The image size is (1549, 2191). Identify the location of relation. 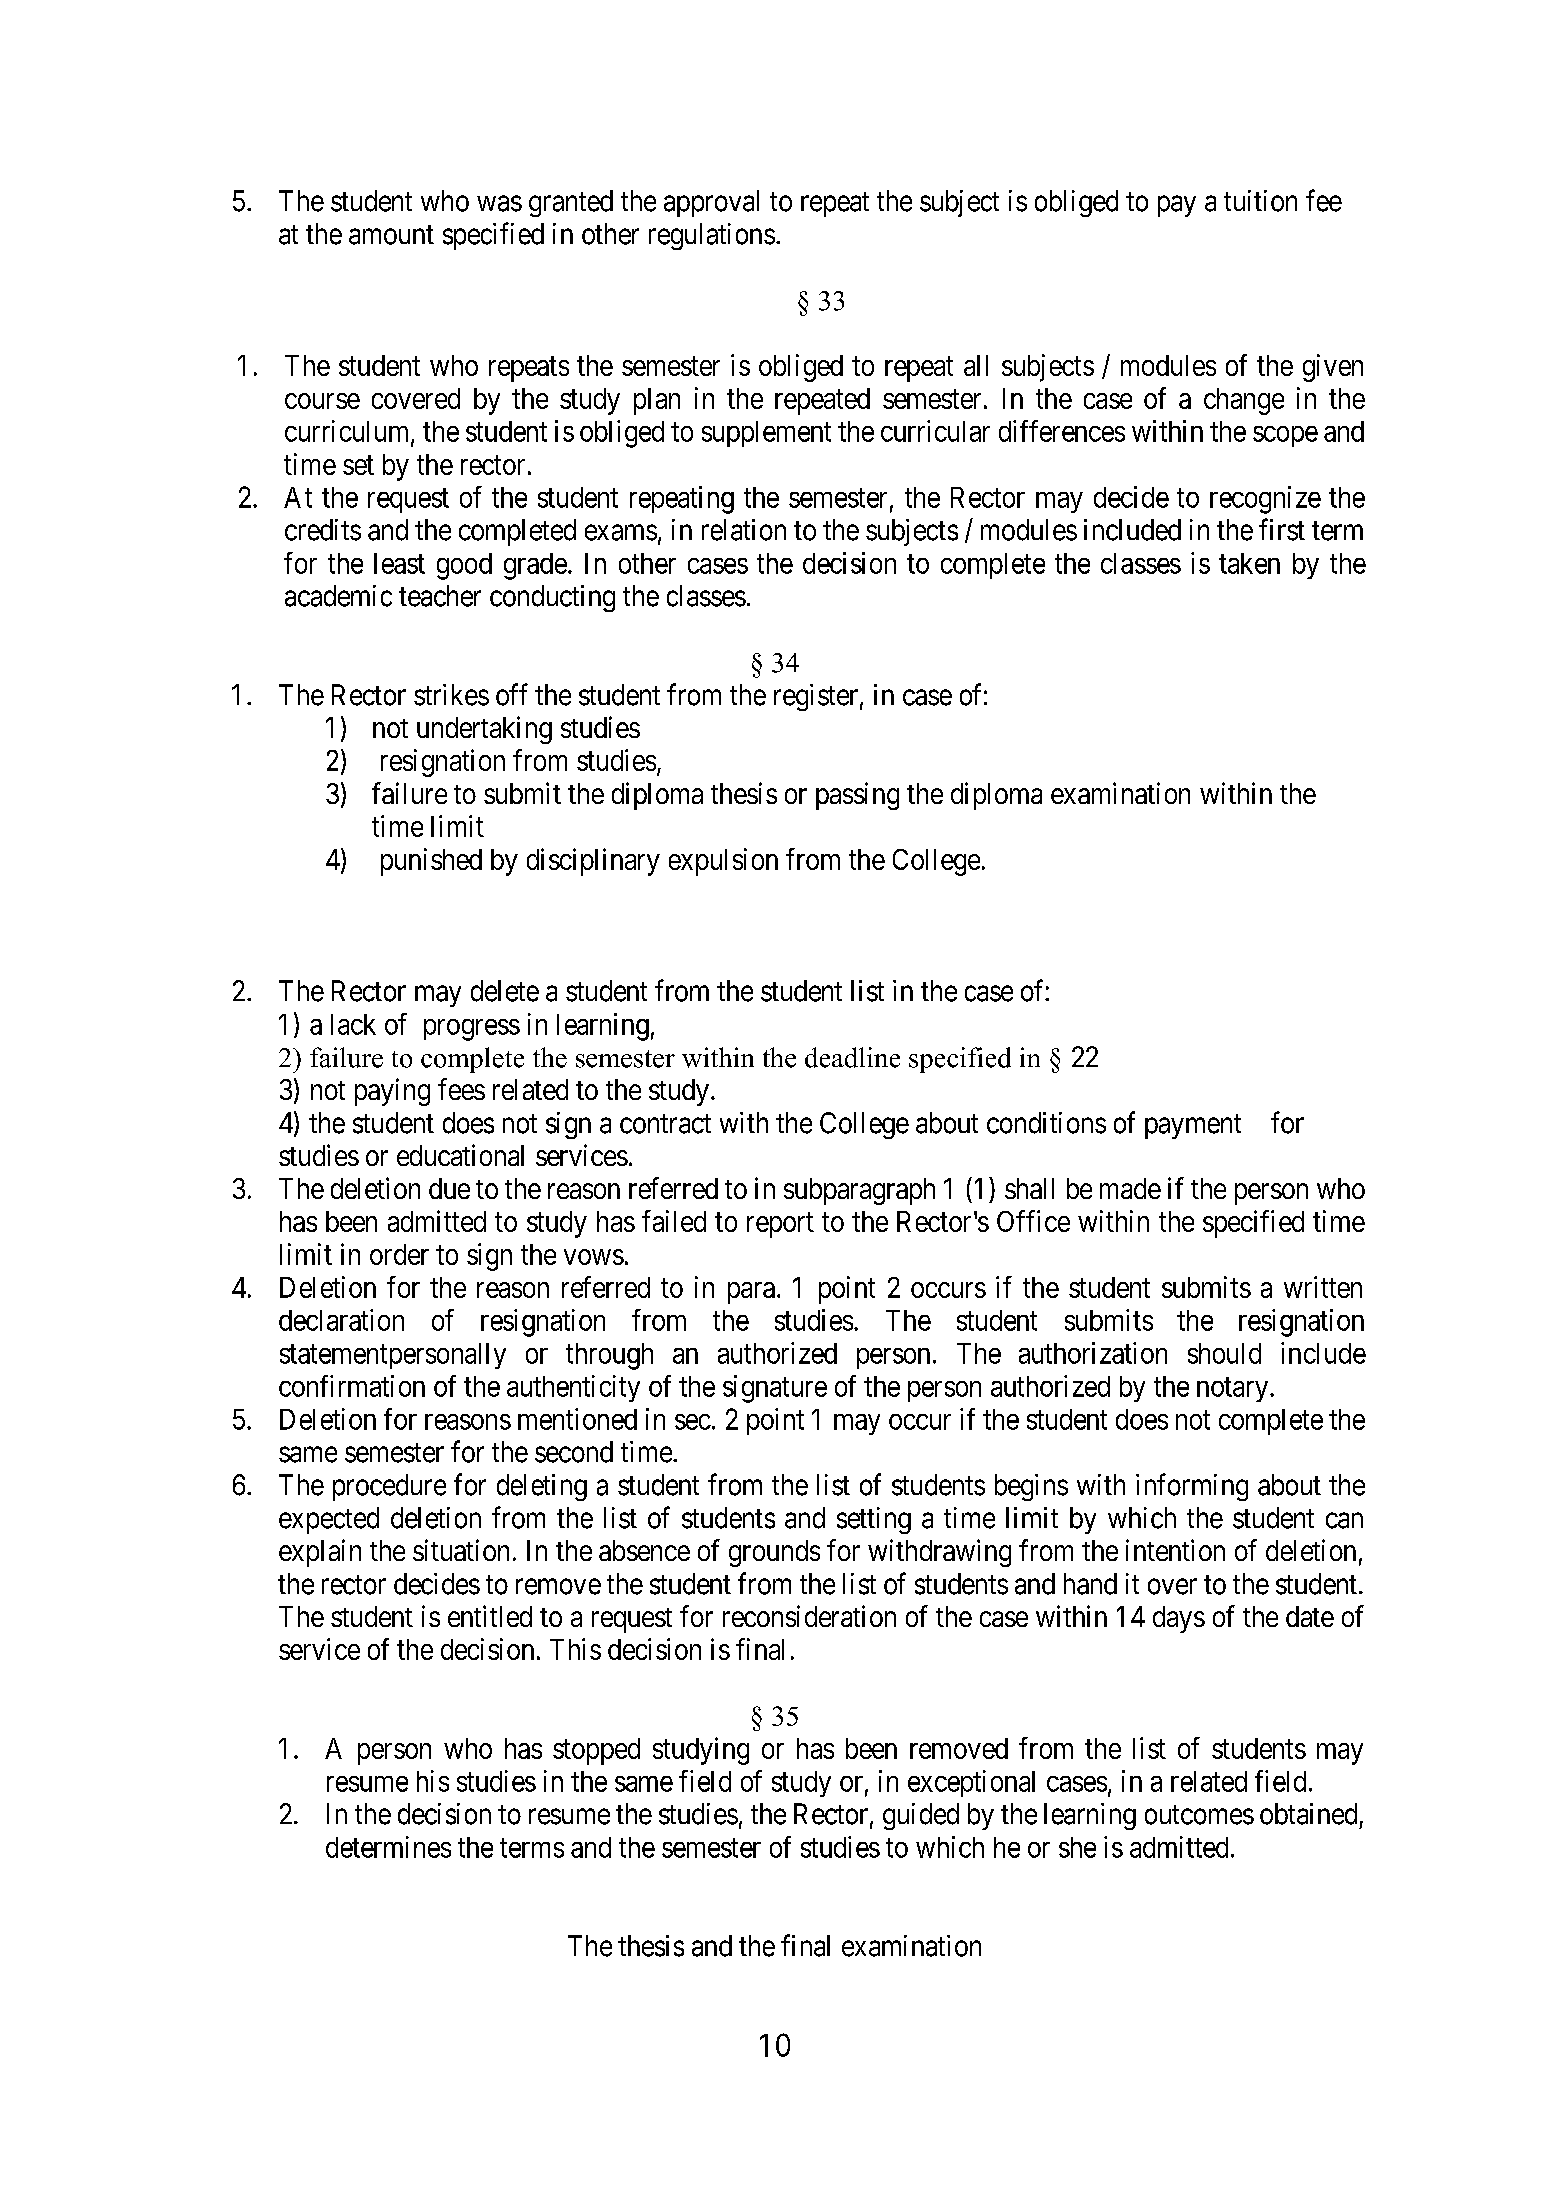
(744, 530).
